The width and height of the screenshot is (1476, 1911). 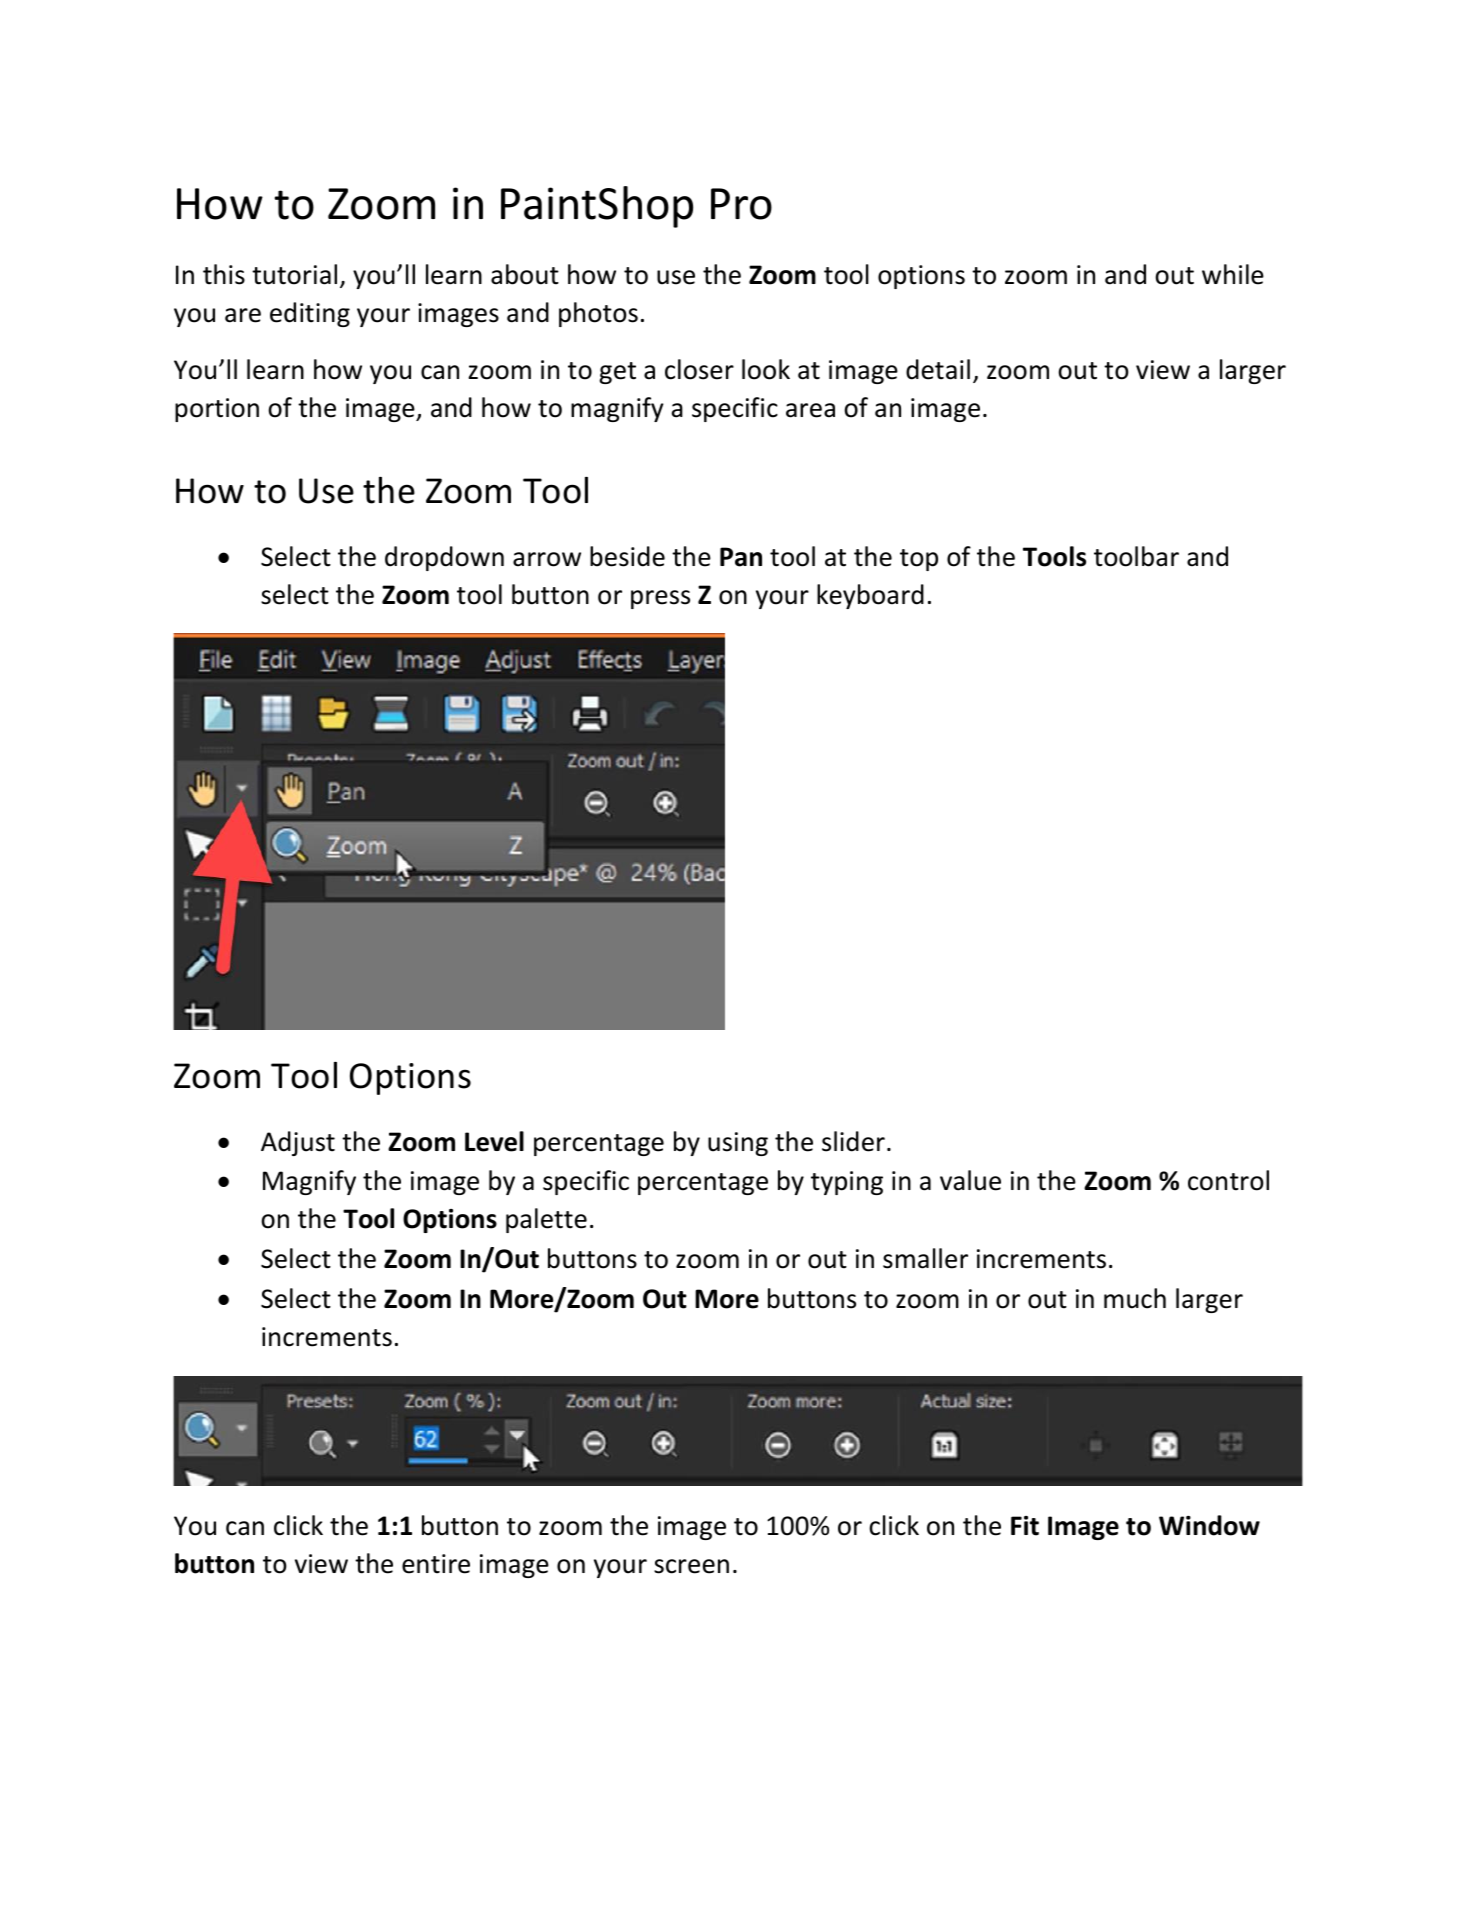 I want to click on beside, so click(x=627, y=556).
